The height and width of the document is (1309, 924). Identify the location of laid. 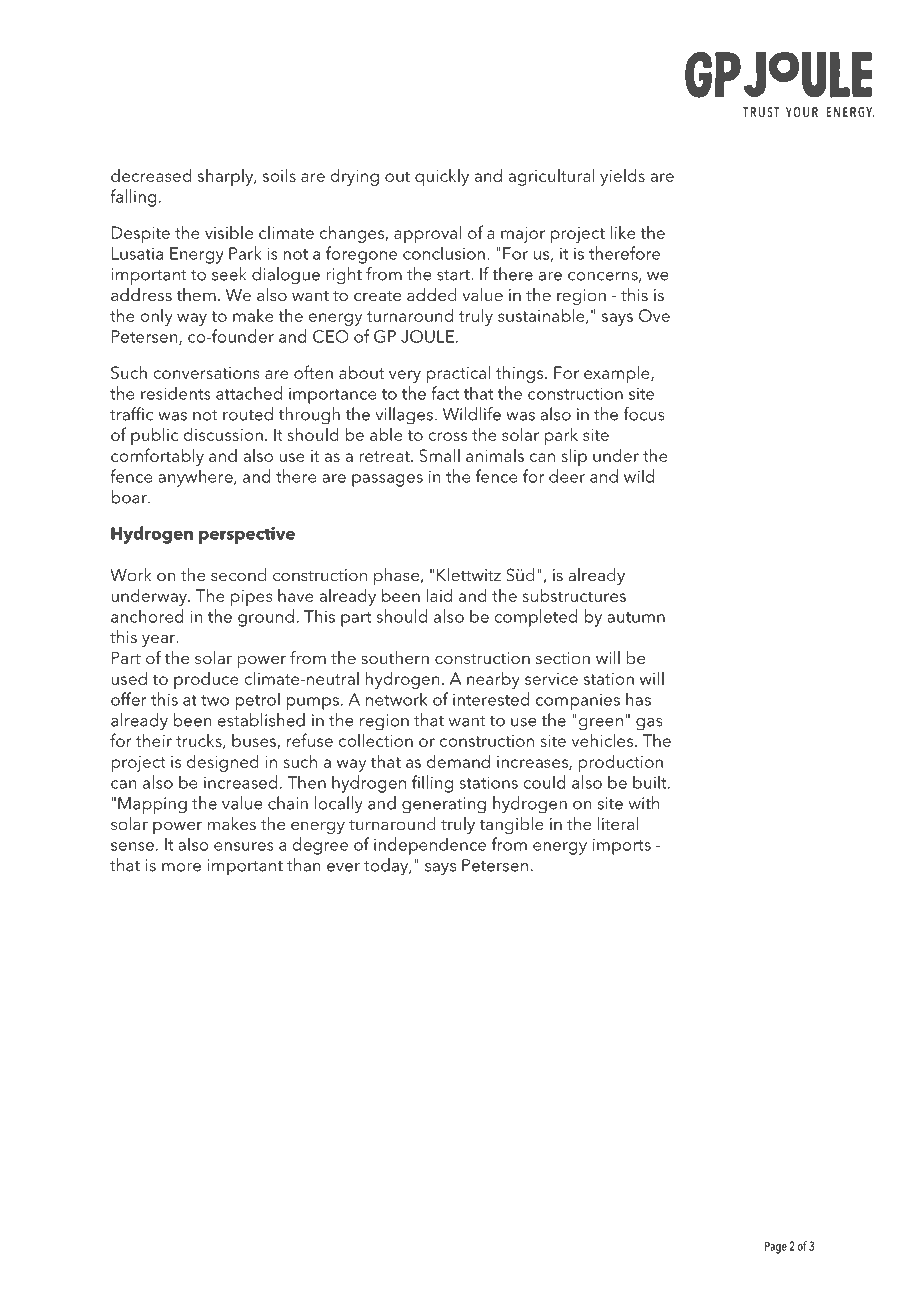
(439, 595).
